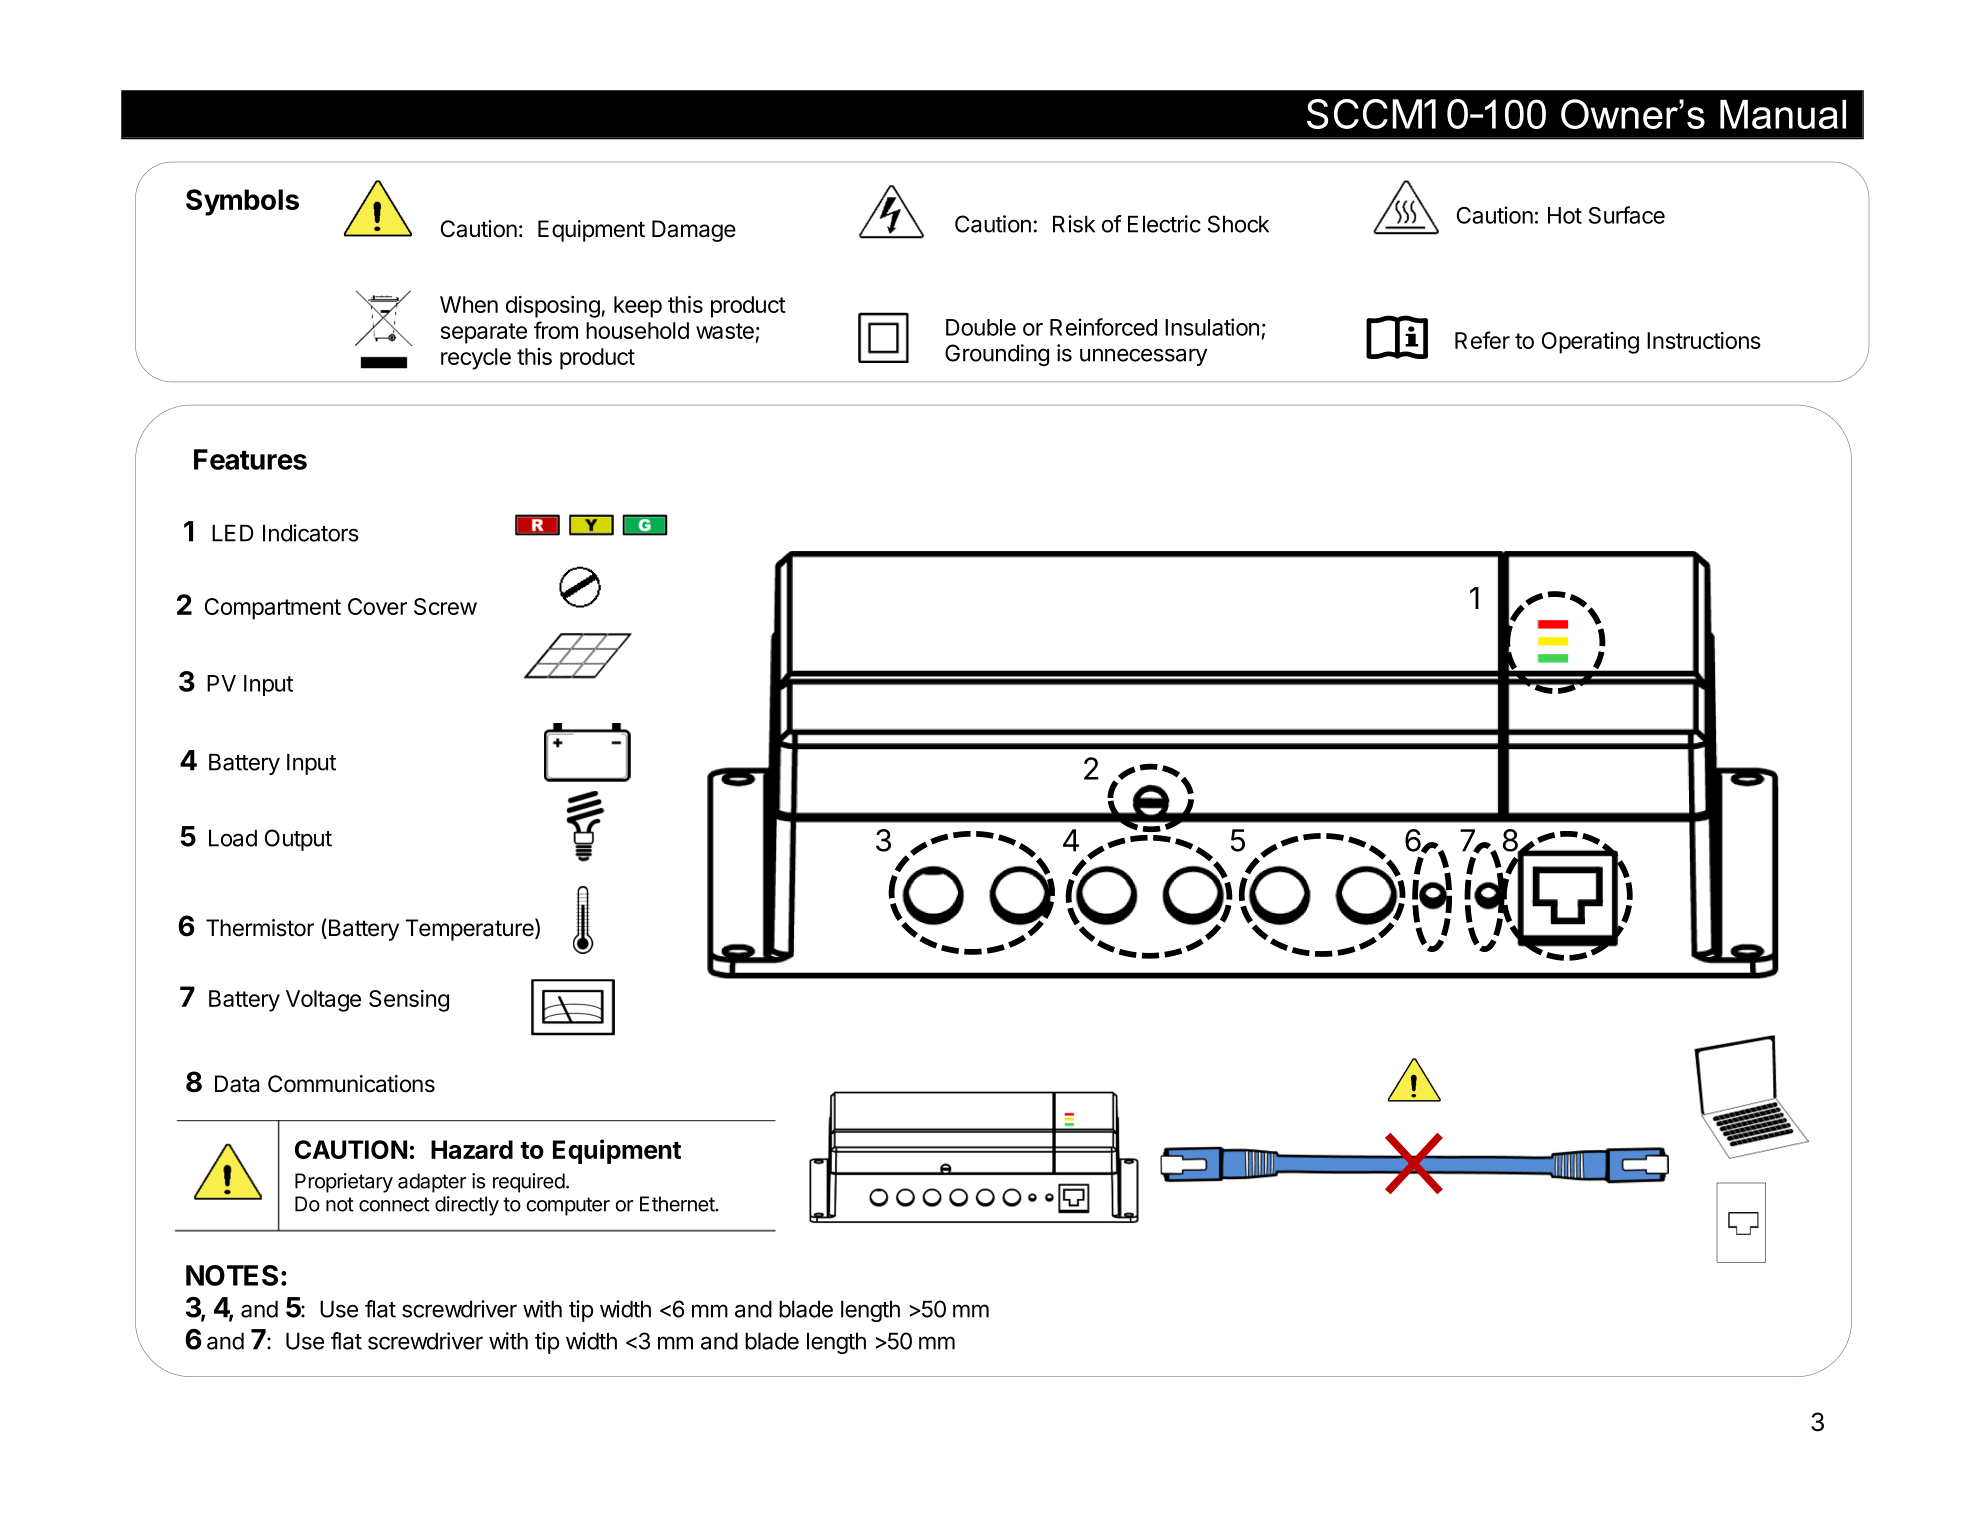 The image size is (1987, 1536). Describe the element at coordinates (1627, 215) in the screenshot. I see `Surface` at that location.
